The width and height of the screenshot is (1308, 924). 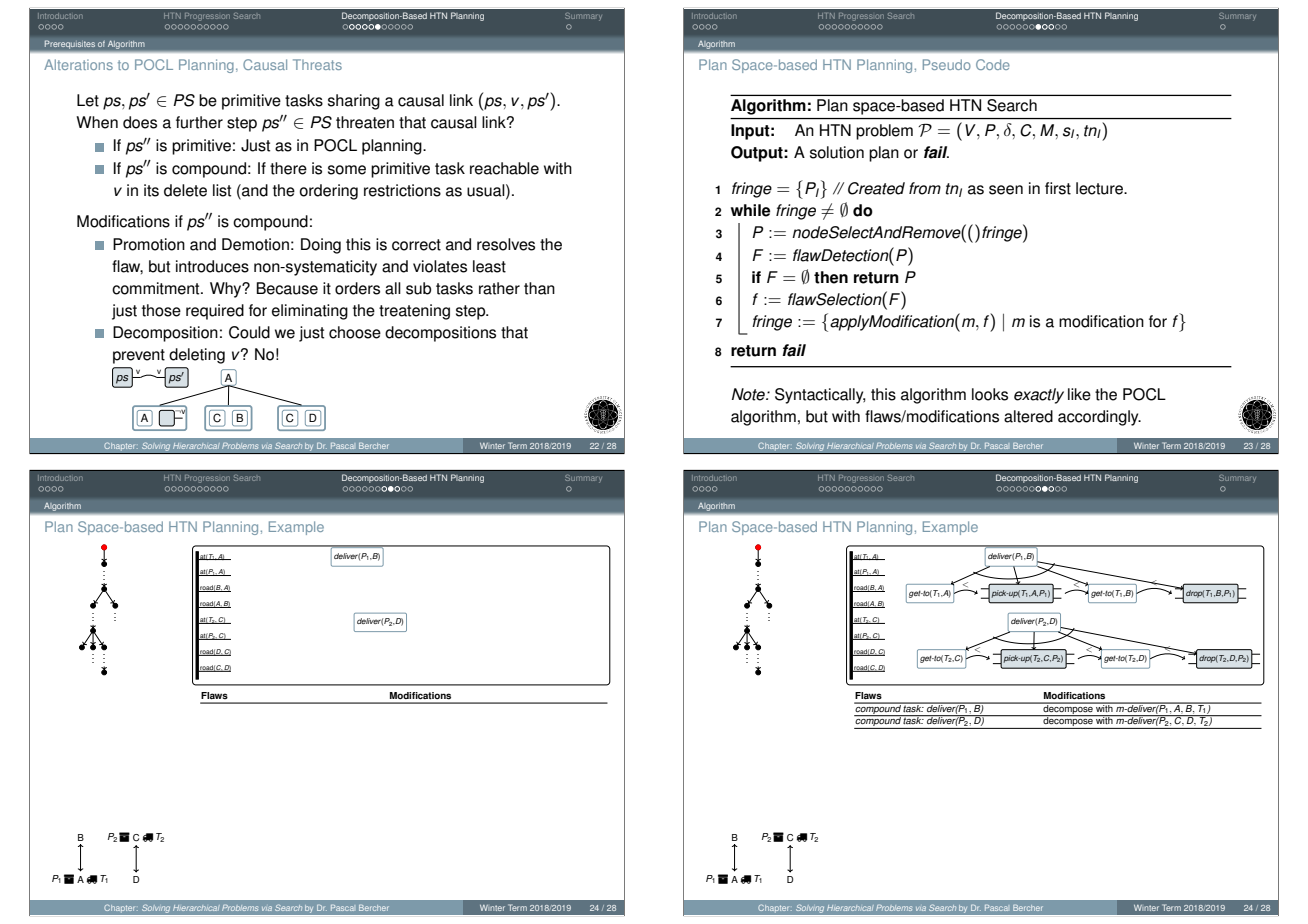 I want to click on while, so click(x=750, y=210).
